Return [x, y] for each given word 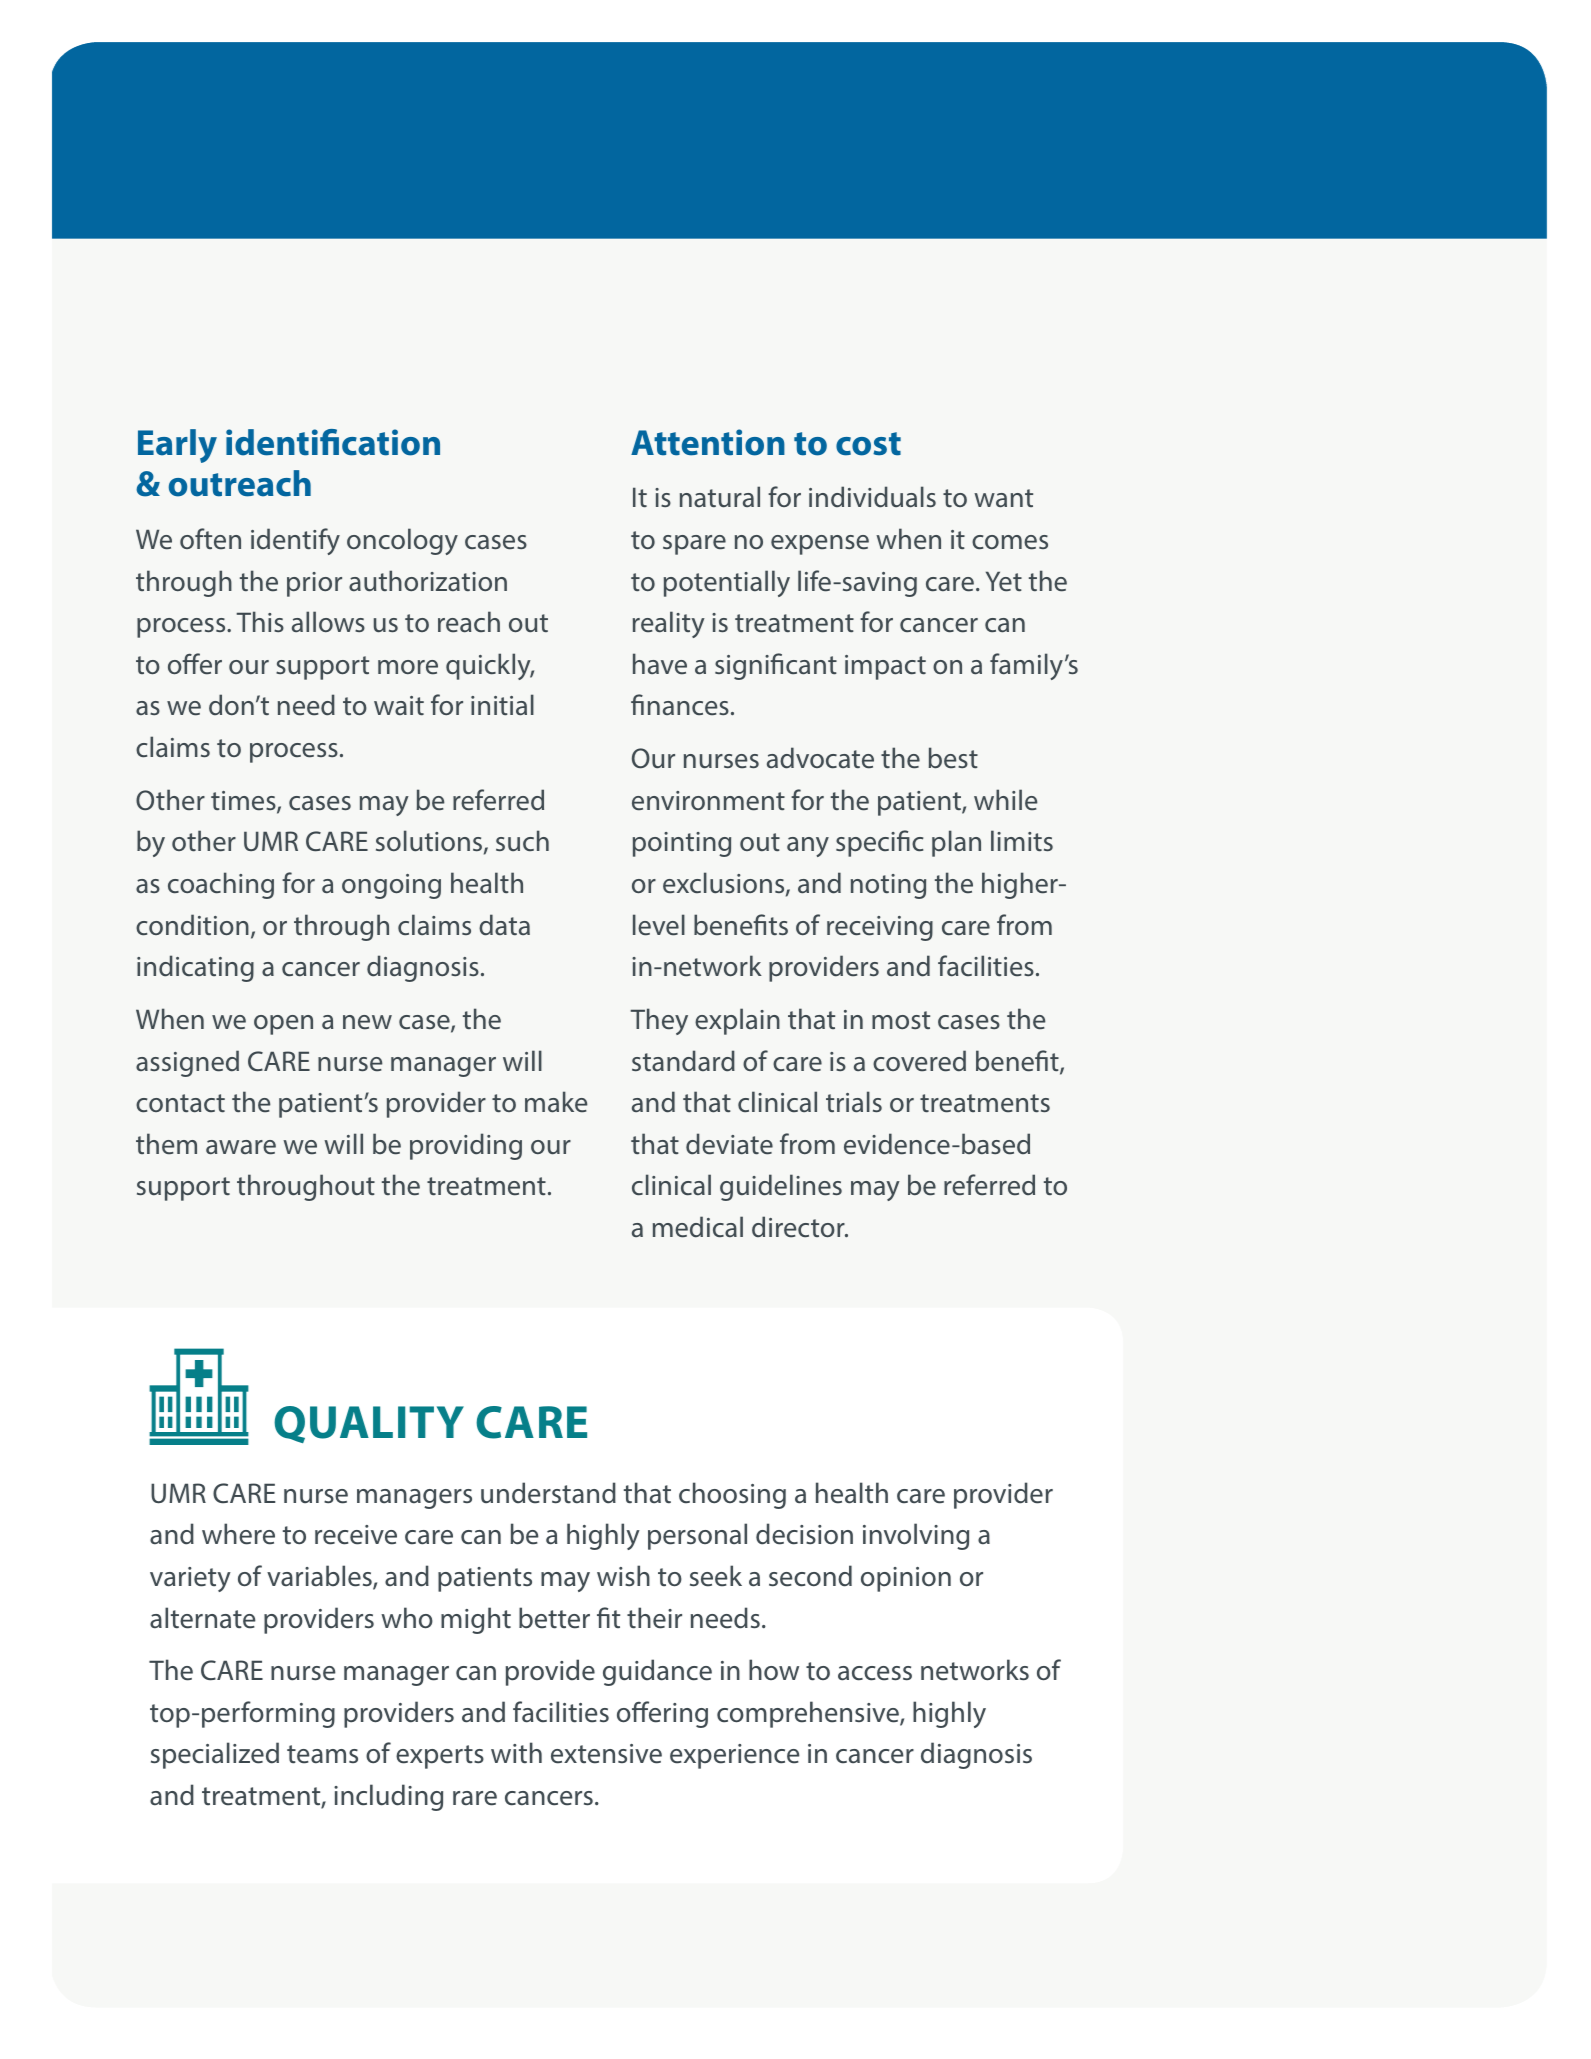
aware [241, 1147]
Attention [708, 442]
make [556, 1102]
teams [322, 1754]
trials [854, 1102]
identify [295, 541]
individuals [872, 497]
